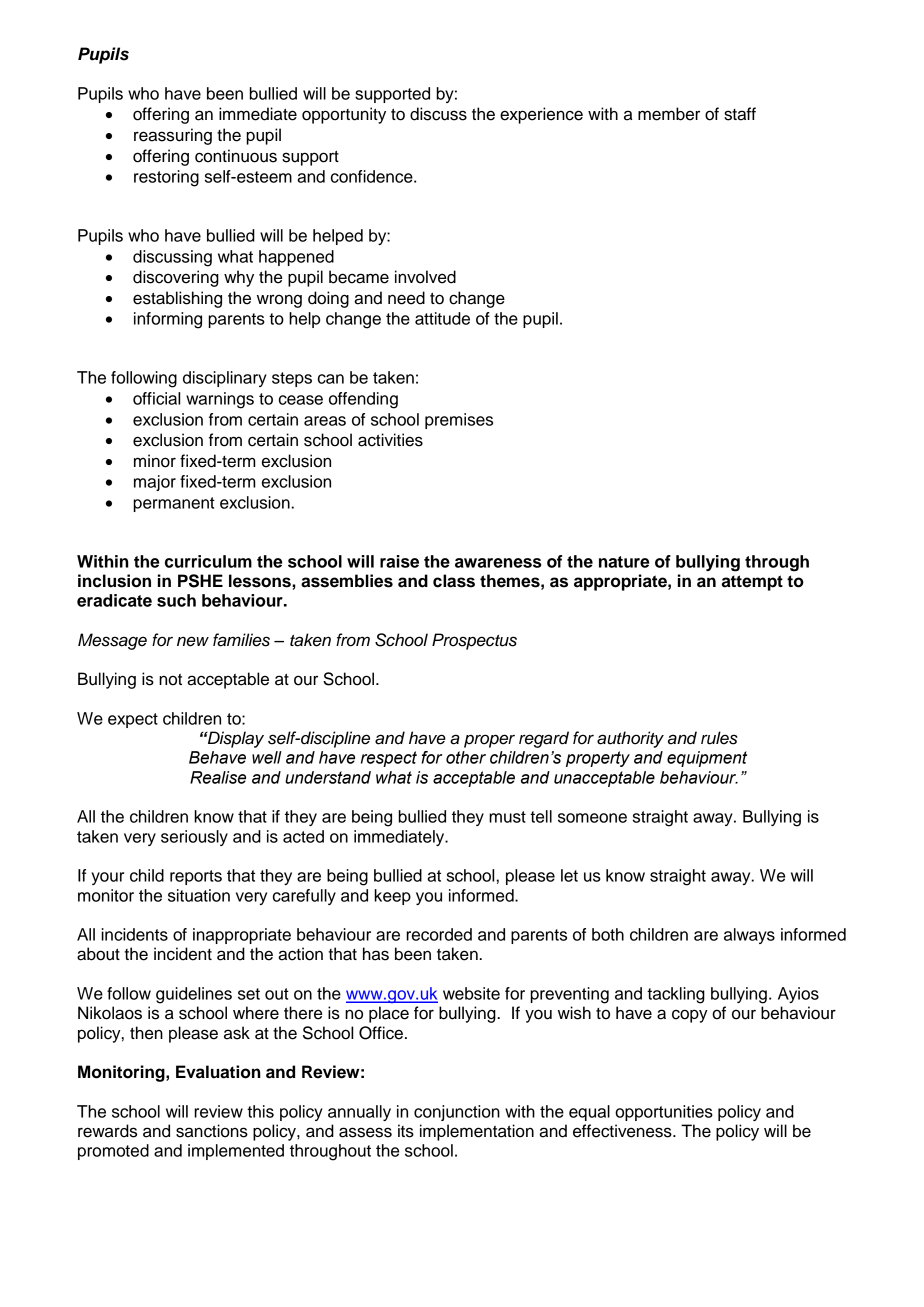 This page has width=924, height=1307. What do you see at coordinates (669, 114) in the page?
I see `member` at bounding box center [669, 114].
